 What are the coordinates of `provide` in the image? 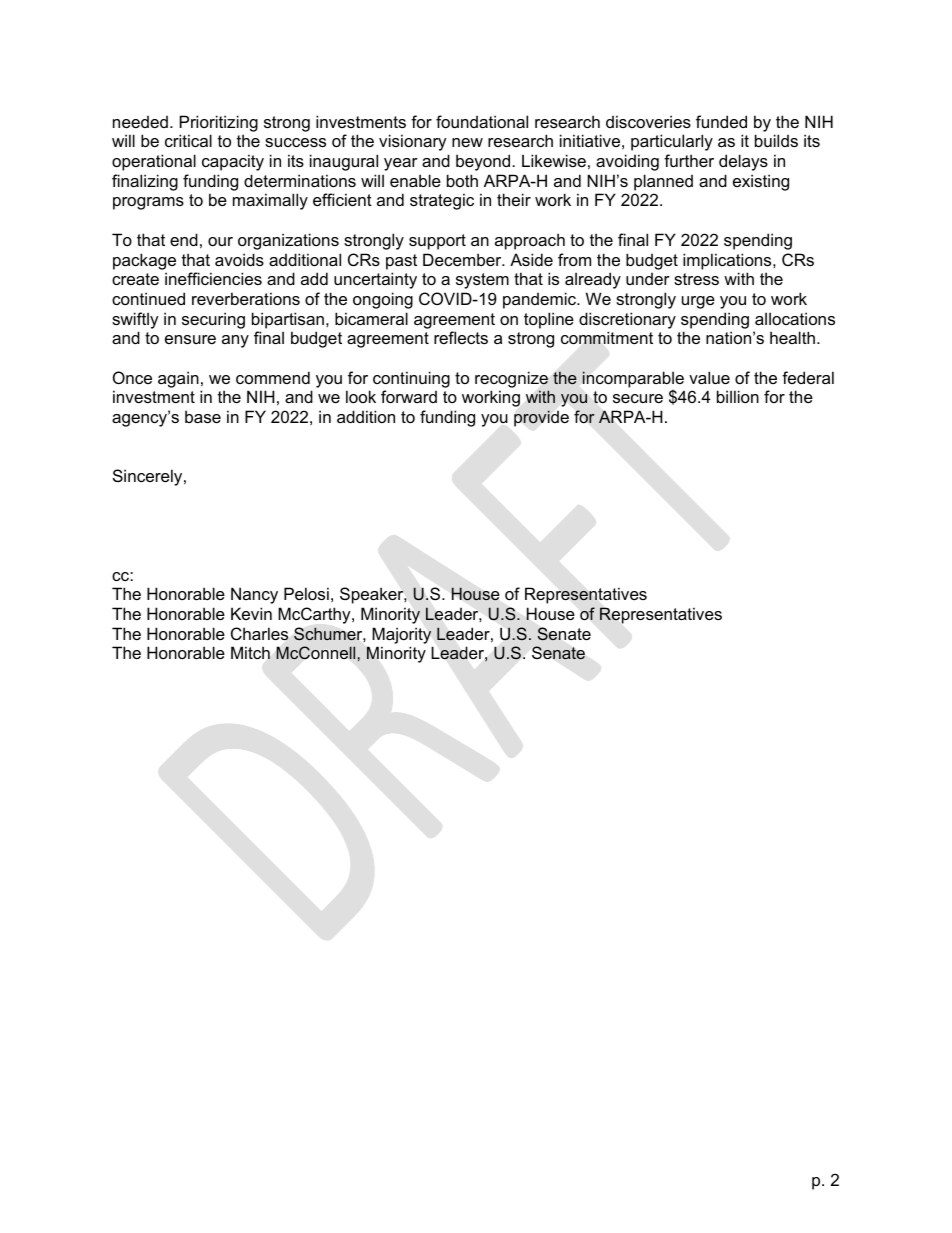 It's located at (541, 418).
